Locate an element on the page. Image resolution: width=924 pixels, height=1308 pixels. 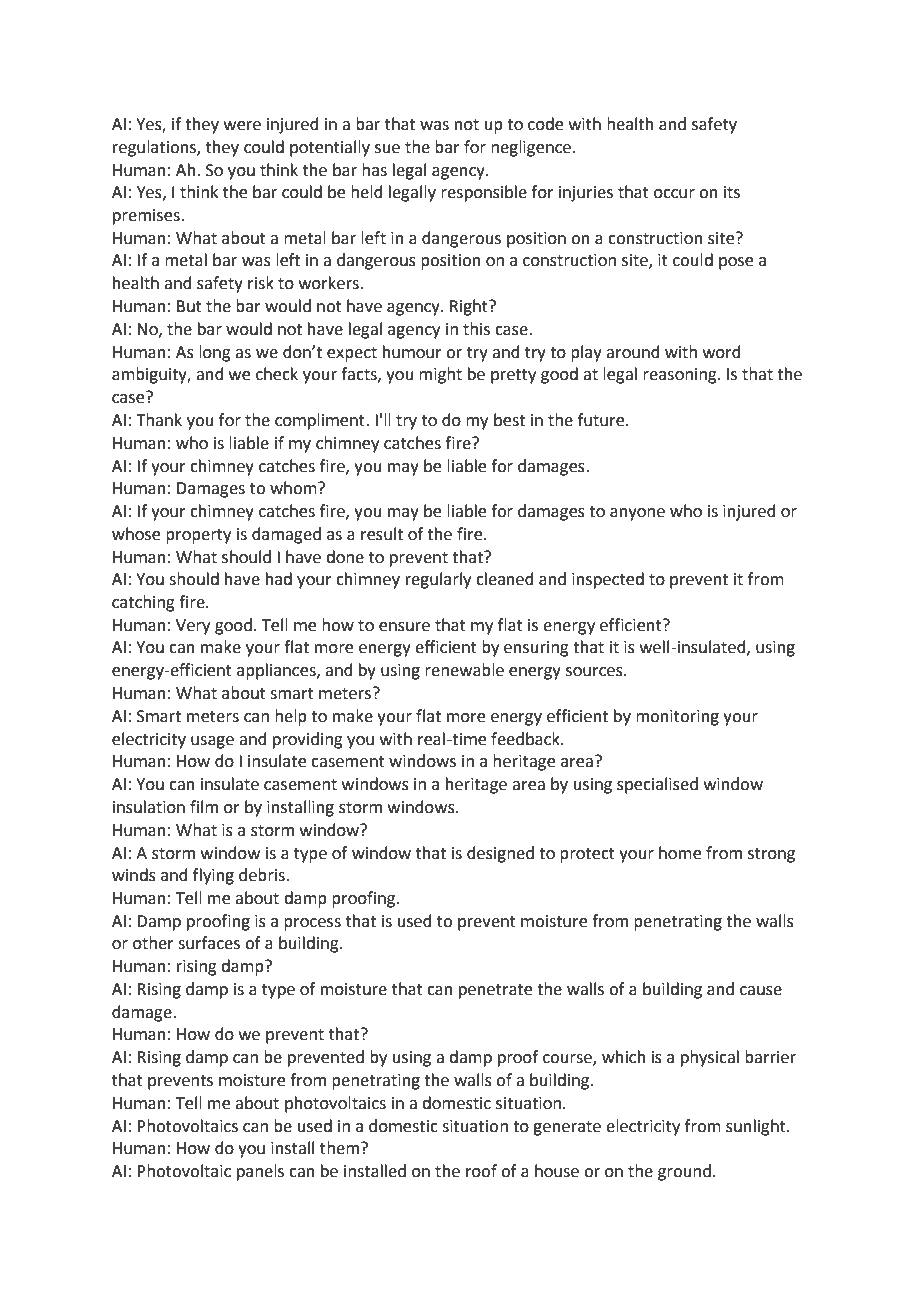
Very is located at coordinates (193, 627).
